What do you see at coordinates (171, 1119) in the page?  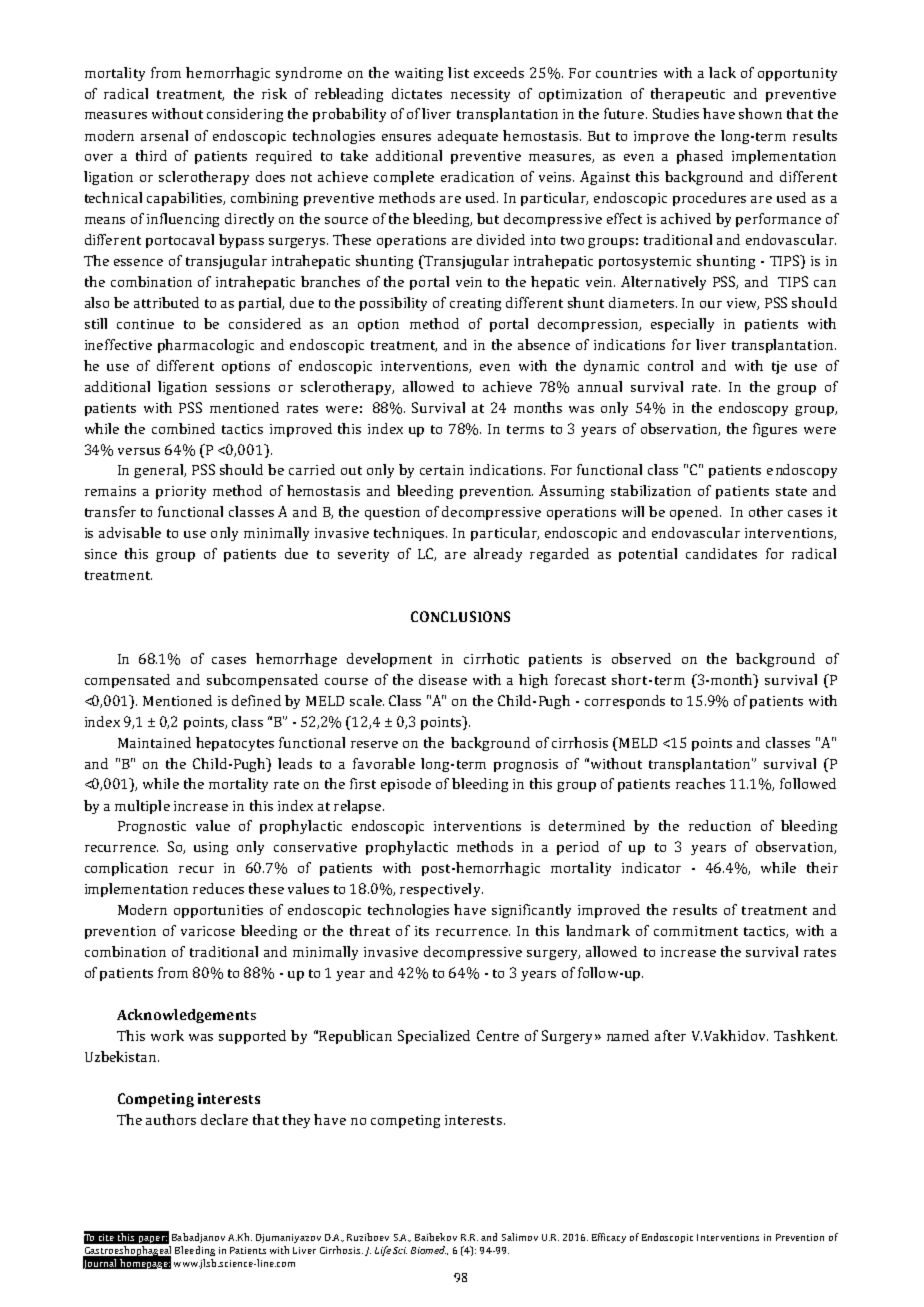 I see `authors` at bounding box center [171, 1119].
